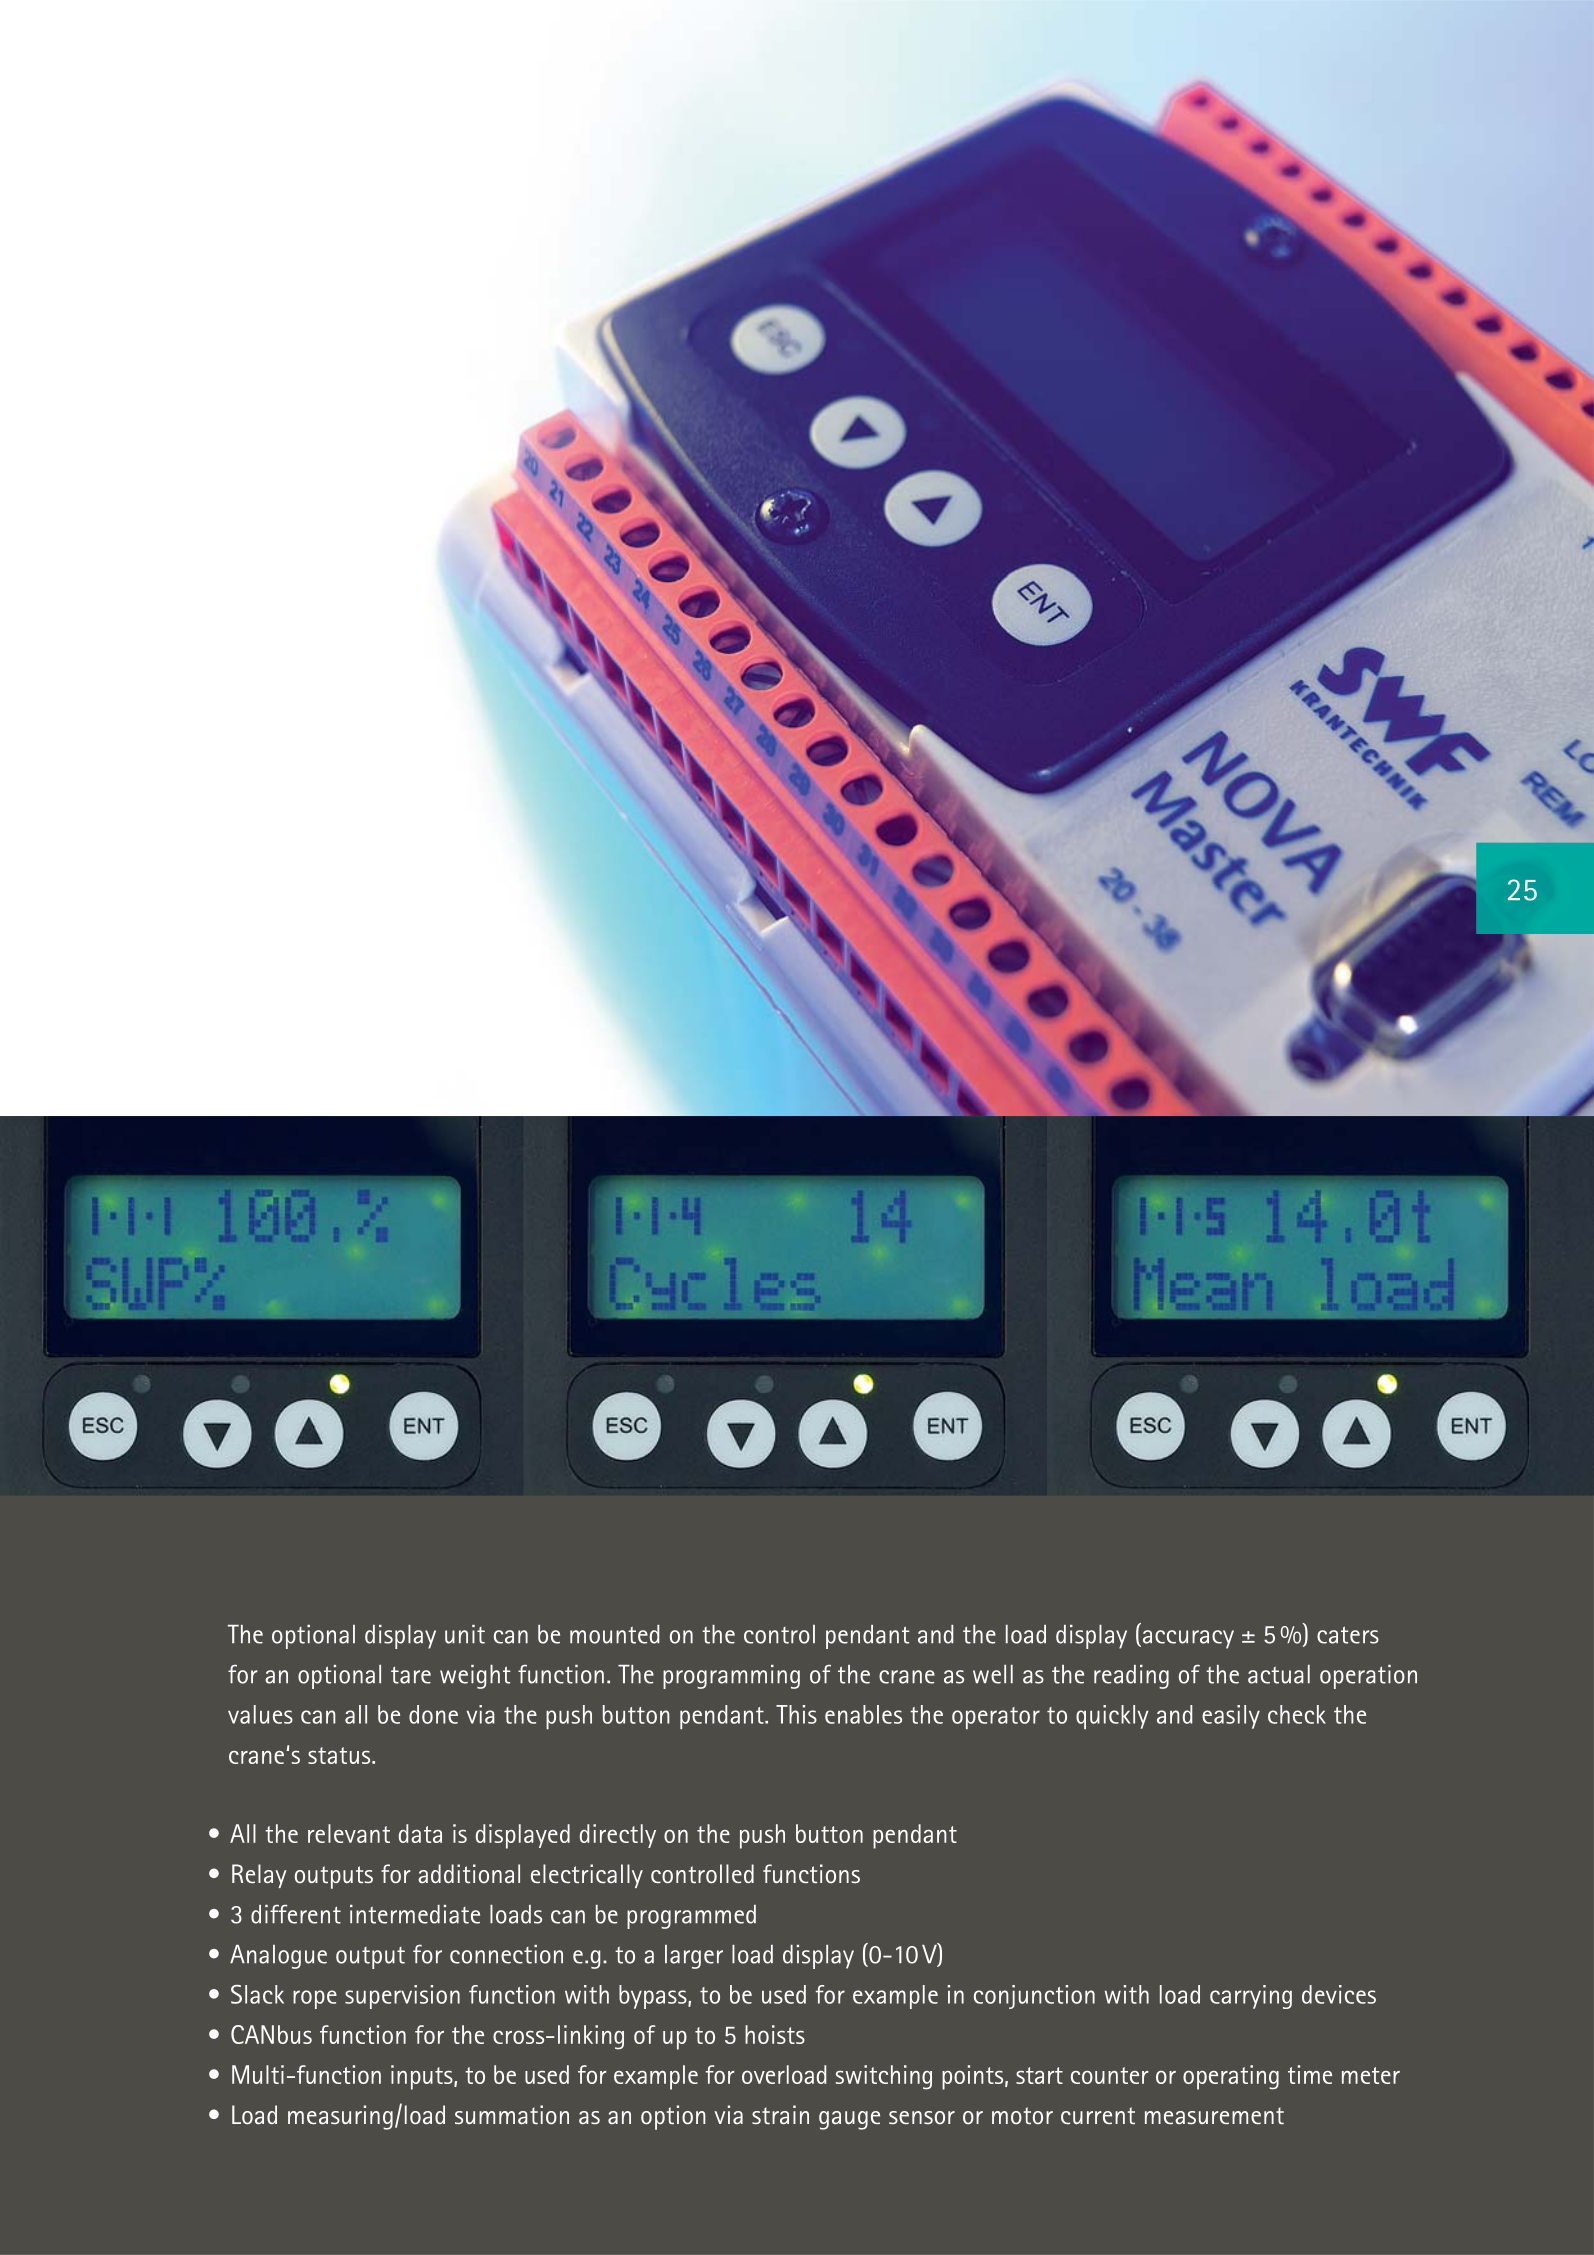 Image resolution: width=1594 pixels, height=2255 pixels. Describe the element at coordinates (512, 2115) in the screenshot. I see `summation` at that location.
